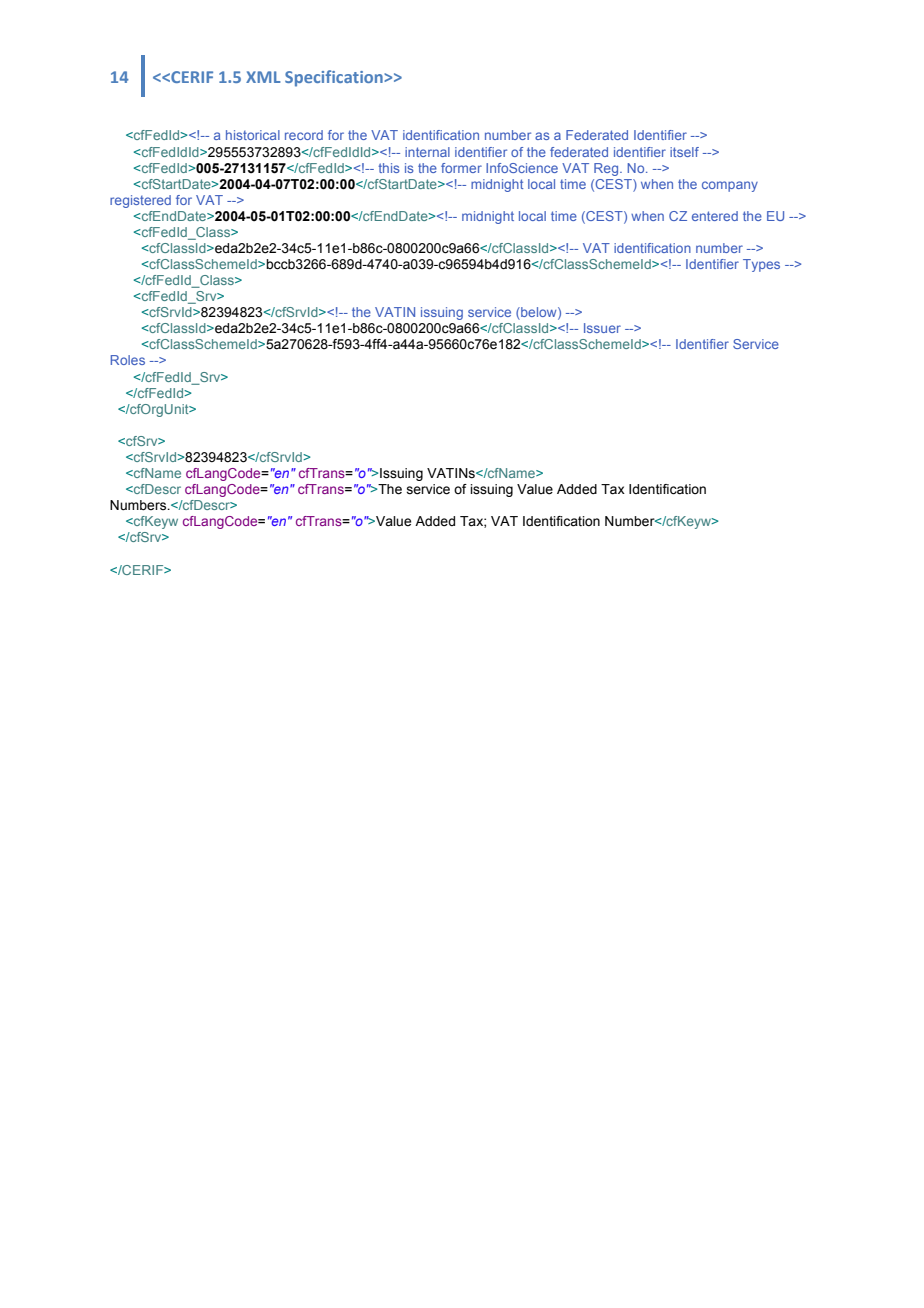 The width and height of the document is (924, 1308). What do you see at coordinates (304, 135) in the document?
I see `record` at bounding box center [304, 135].
